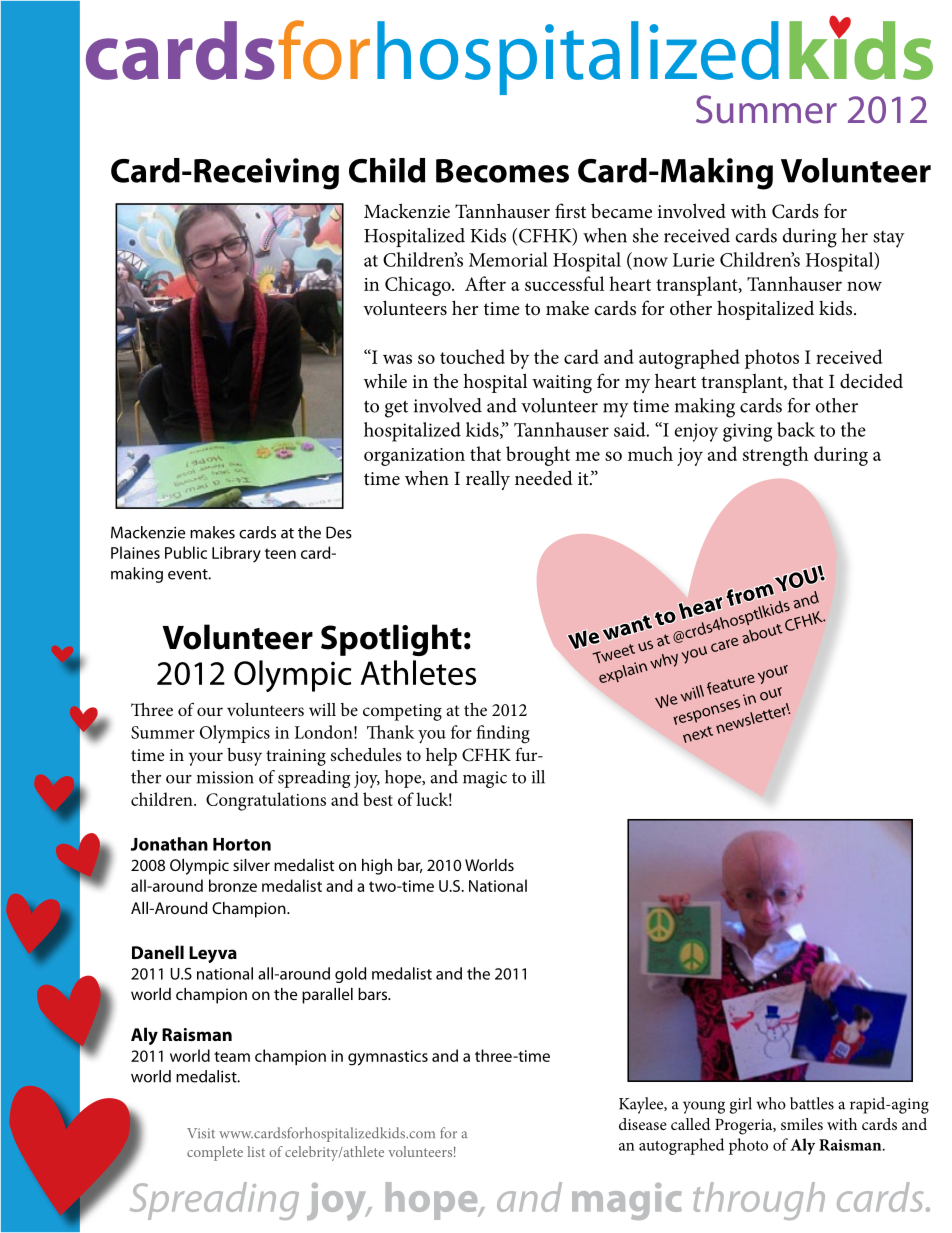 The width and height of the document is (952, 1233). I want to click on busy, so click(244, 757).
